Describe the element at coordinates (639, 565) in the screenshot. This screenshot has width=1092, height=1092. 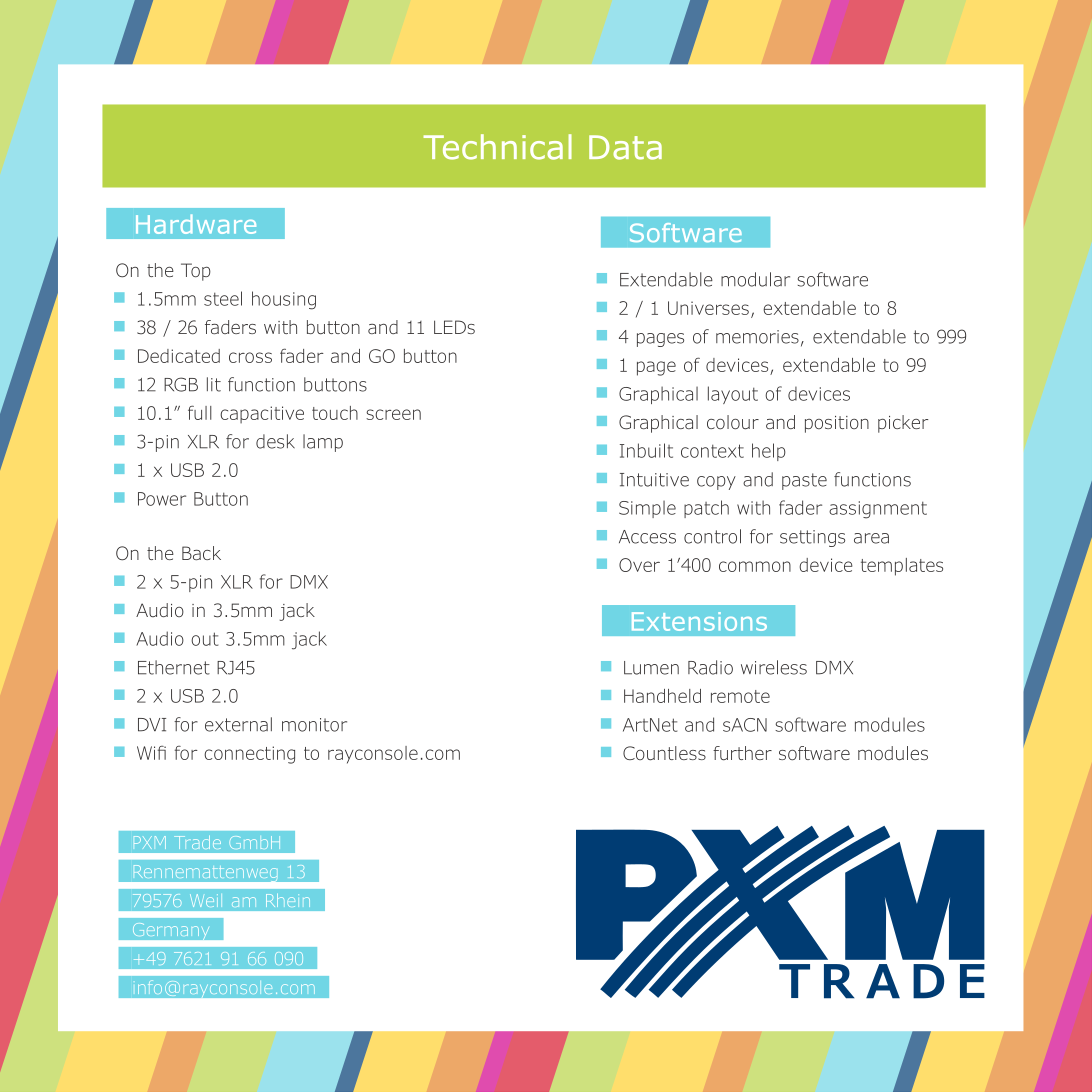
I see `Over` at that location.
